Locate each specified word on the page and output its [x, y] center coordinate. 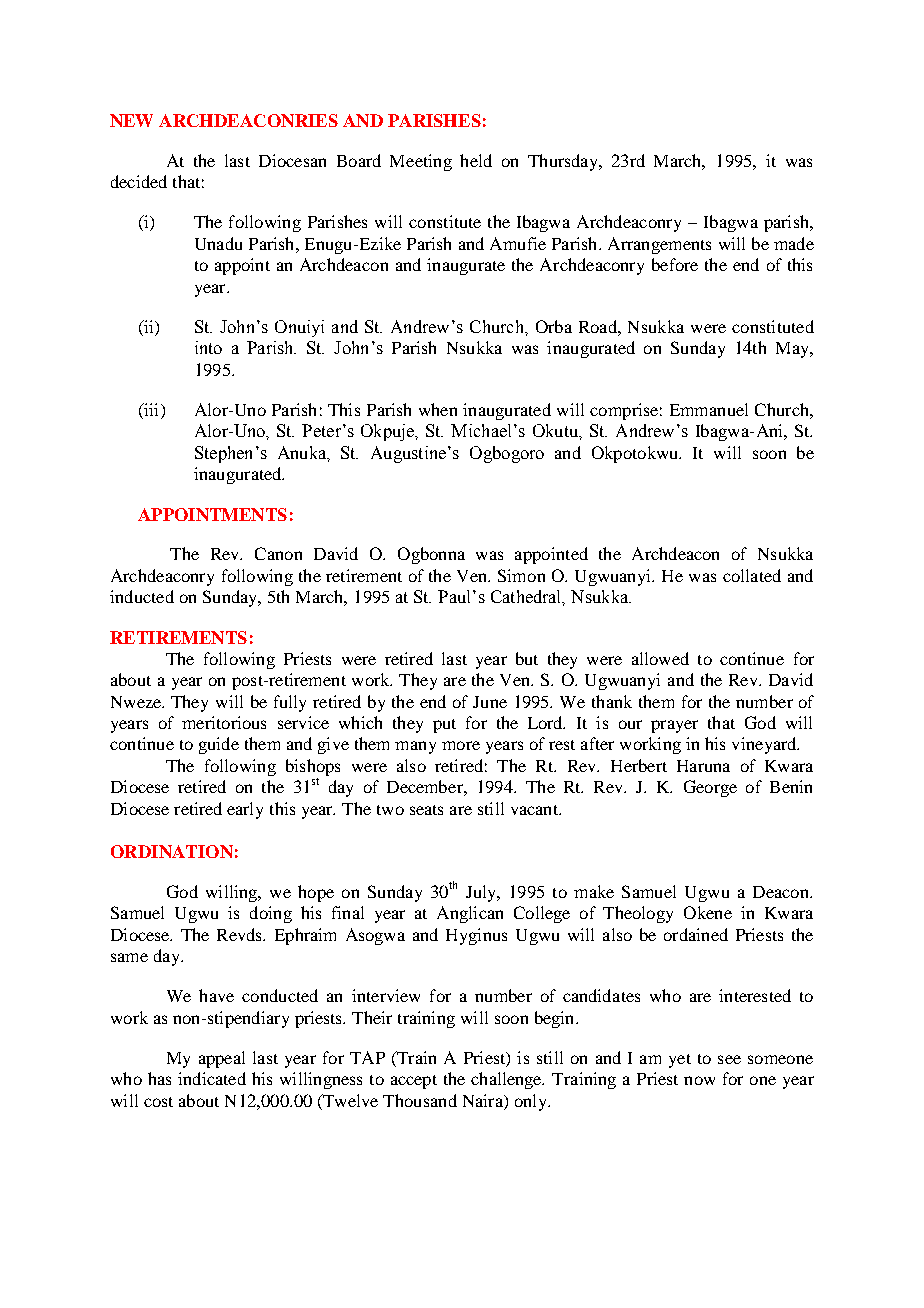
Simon [521, 575]
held [476, 160]
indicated [212, 1078]
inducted [142, 596]
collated [752, 575]
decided [139, 181]
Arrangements [659, 245]
